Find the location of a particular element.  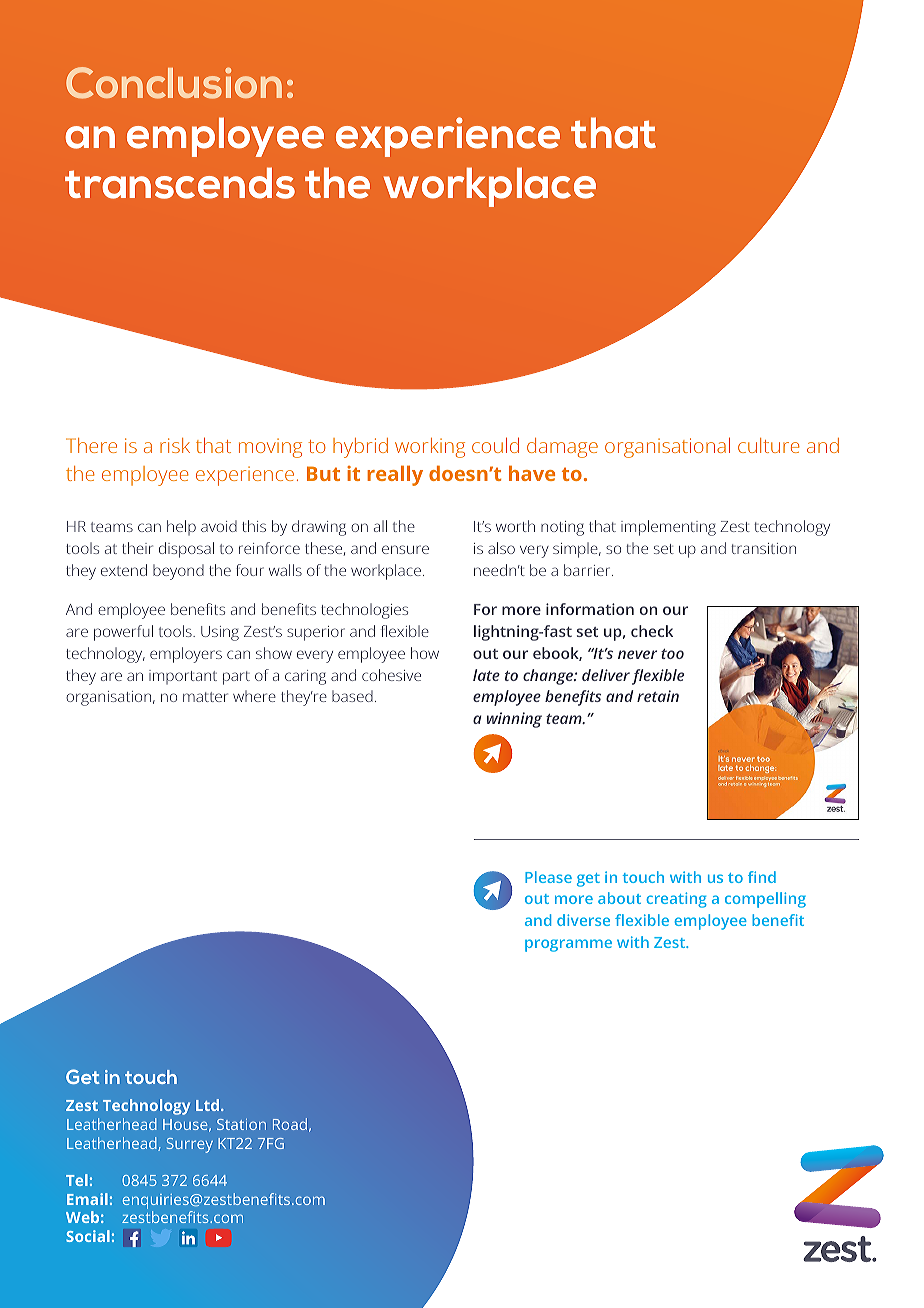

transcends is located at coordinates (180, 183).
